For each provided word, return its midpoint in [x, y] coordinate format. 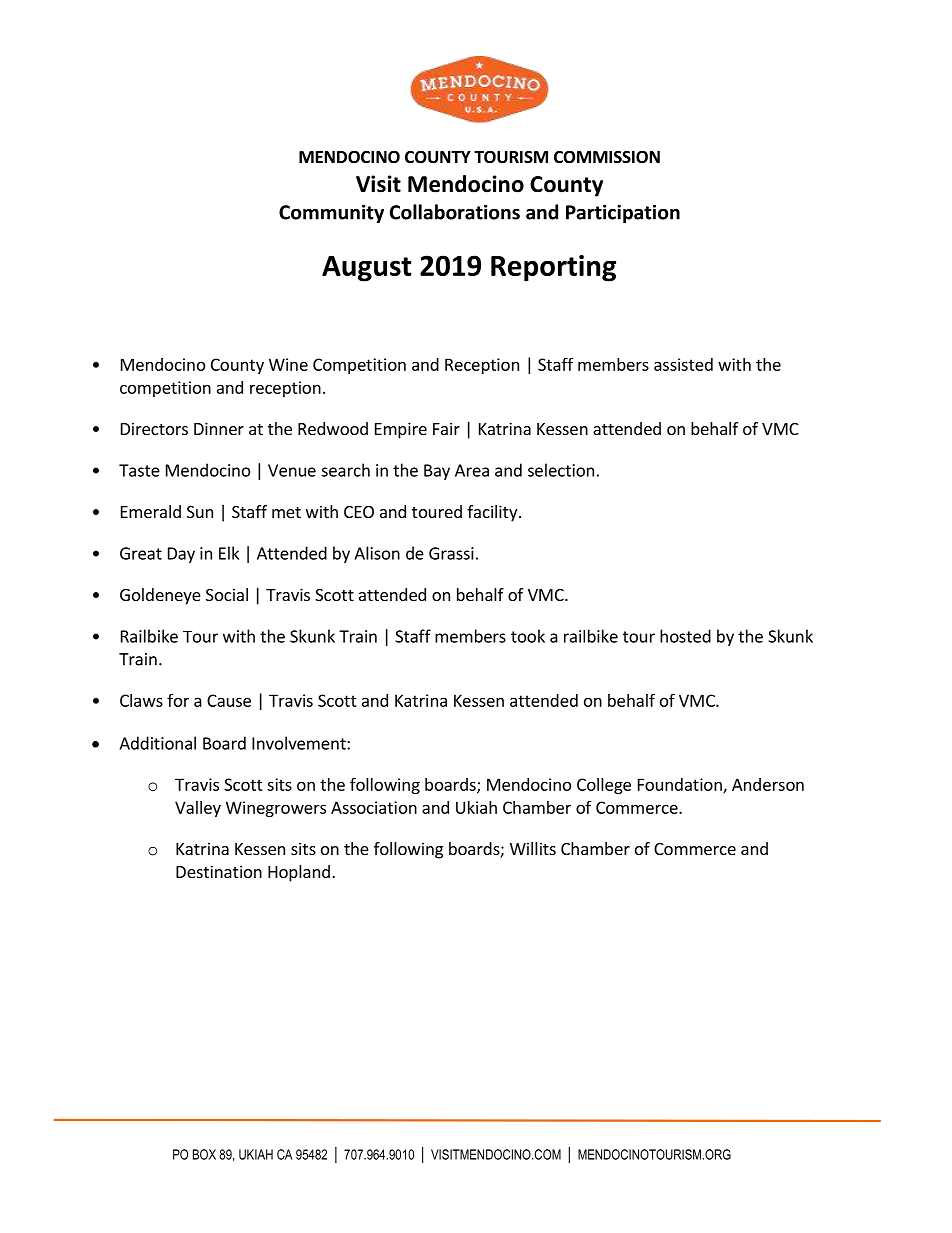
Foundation [681, 785]
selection [561, 470]
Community [331, 213]
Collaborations [455, 212]
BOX [204, 1154]
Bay [437, 472]
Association [374, 807]
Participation [623, 213]
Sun [200, 512]
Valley [198, 809]
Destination [219, 871]
